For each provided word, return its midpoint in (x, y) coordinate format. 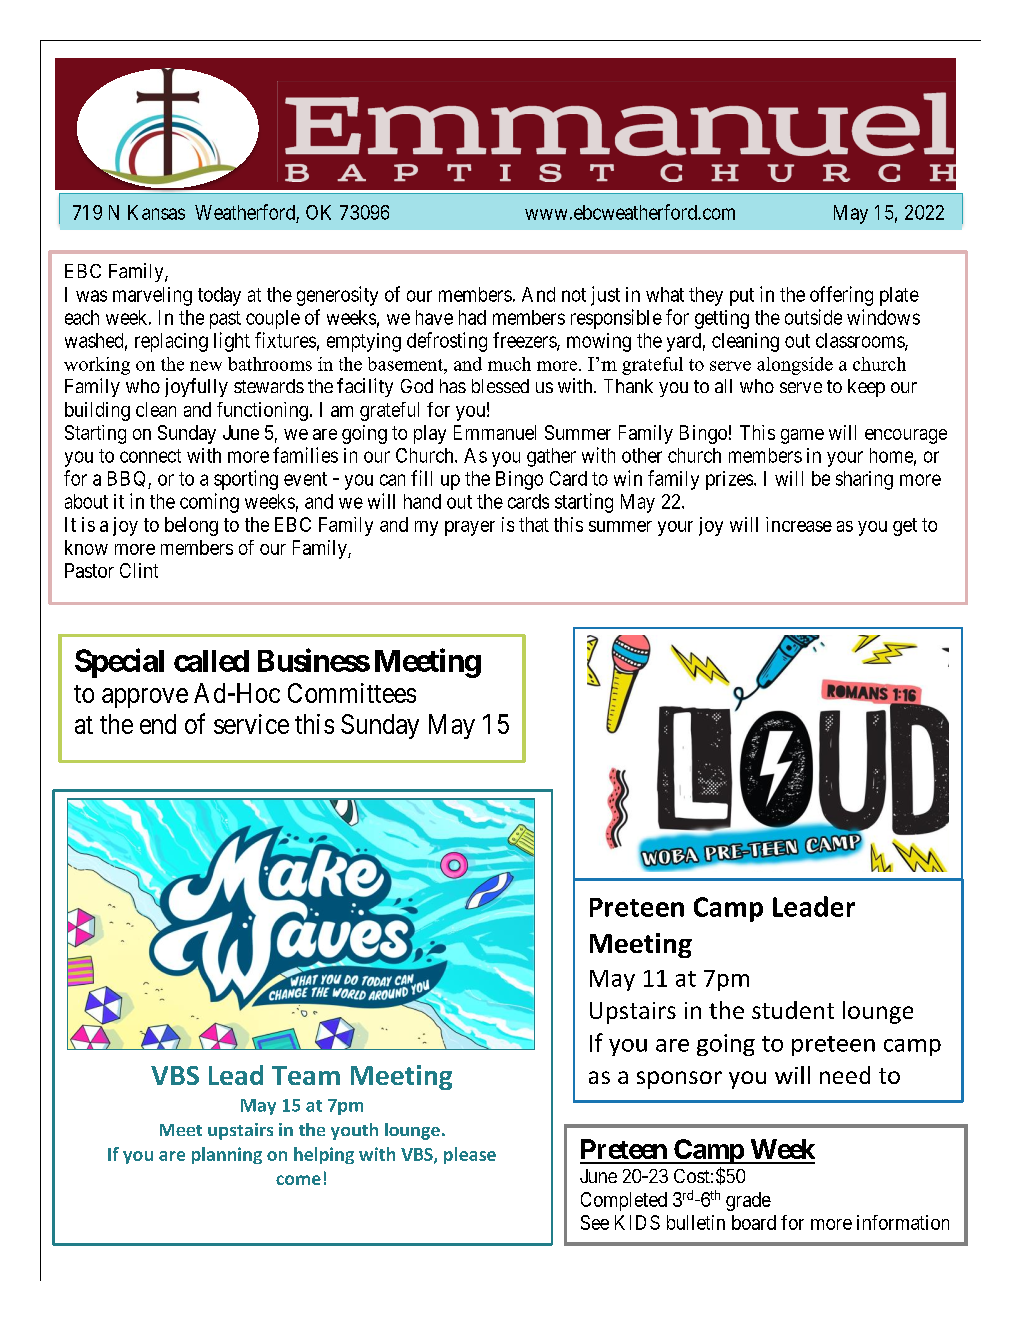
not (574, 295)
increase (799, 524)
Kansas (156, 212)
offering (841, 296)
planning (227, 1155)
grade (748, 1201)
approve (145, 698)
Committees (352, 693)
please (470, 1155)
